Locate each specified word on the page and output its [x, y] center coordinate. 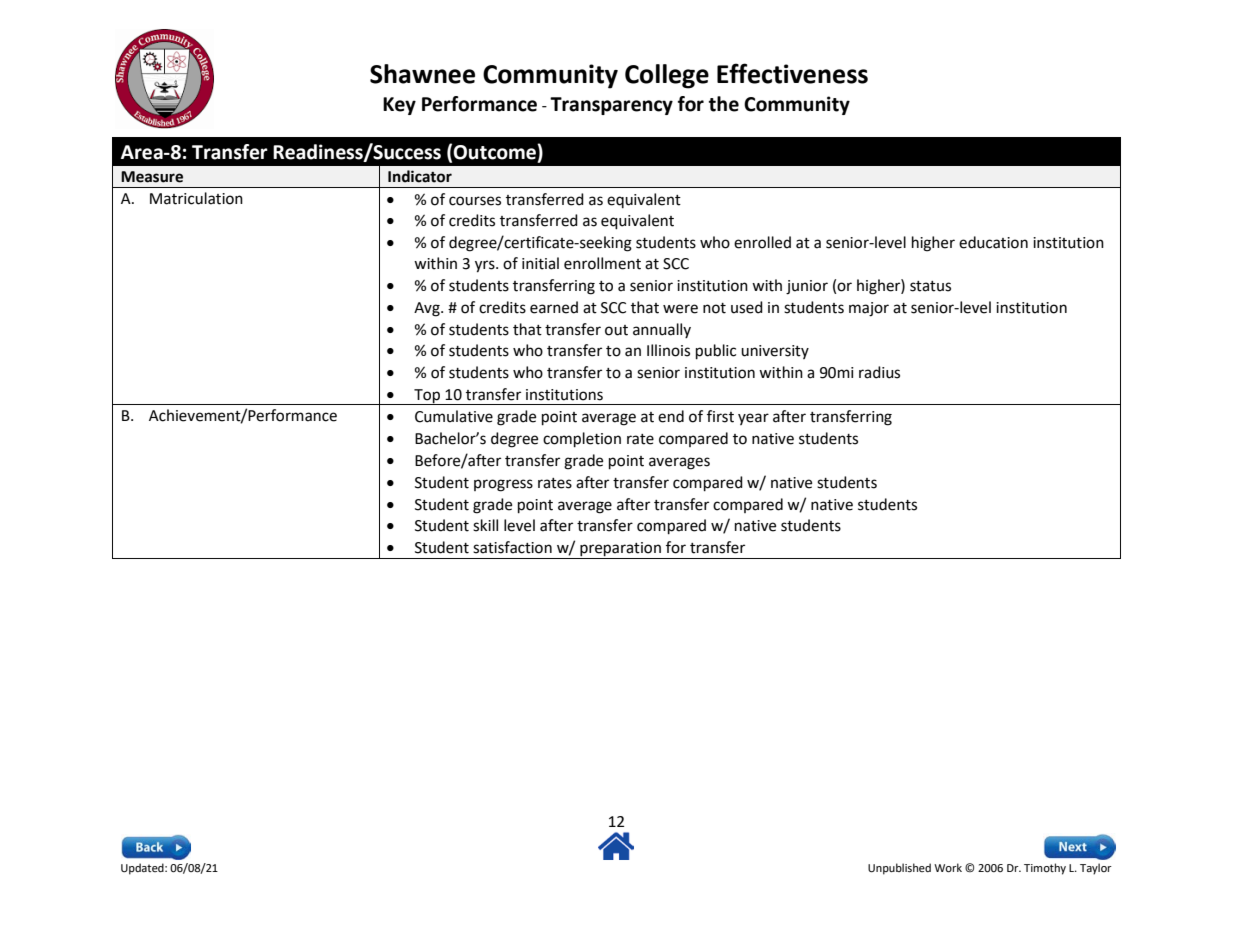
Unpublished [899, 869]
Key [399, 106]
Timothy [1045, 869]
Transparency [611, 106]
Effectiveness [792, 73]
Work [948, 868]
